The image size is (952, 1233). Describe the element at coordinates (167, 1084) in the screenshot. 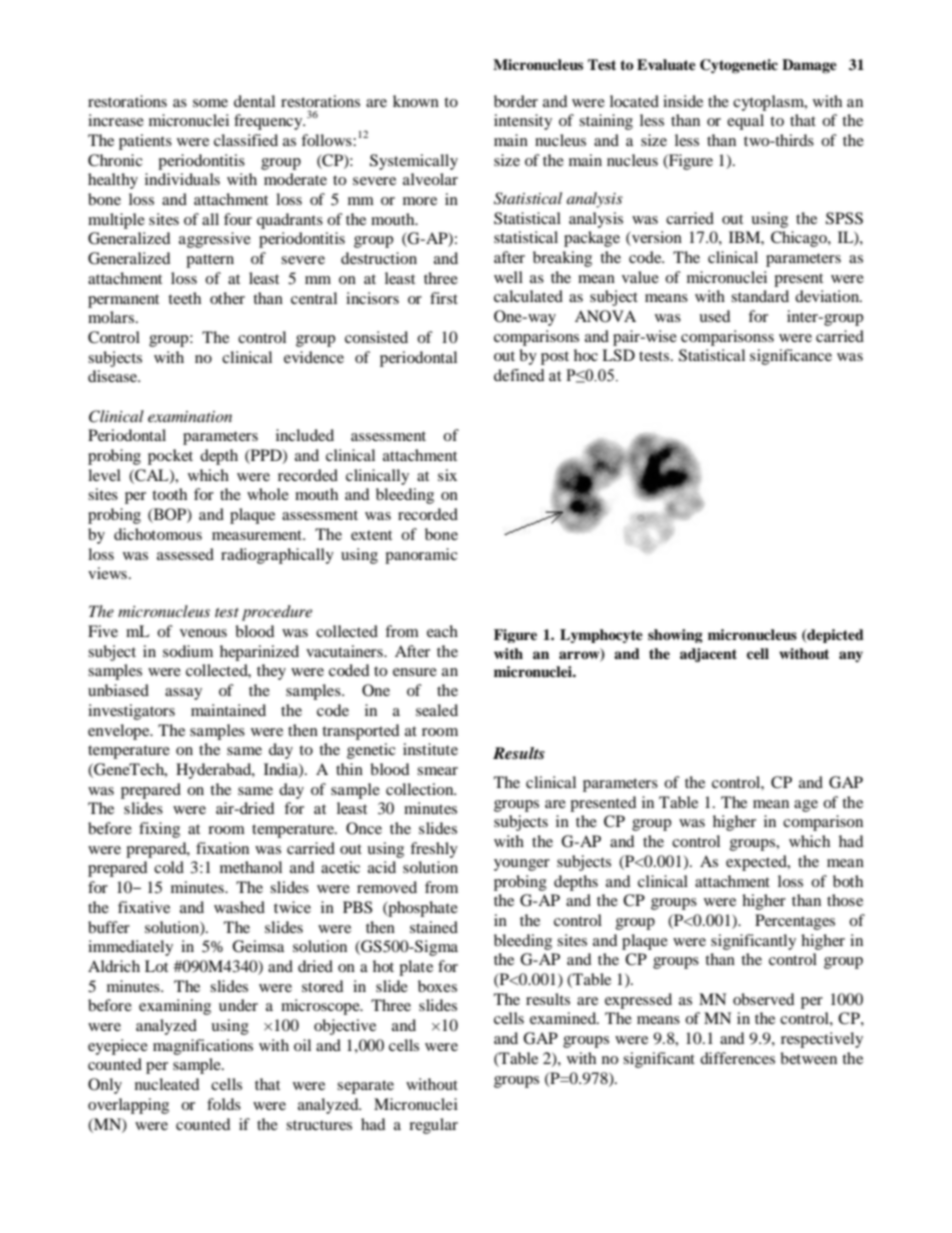

I see `nucleated` at that location.
